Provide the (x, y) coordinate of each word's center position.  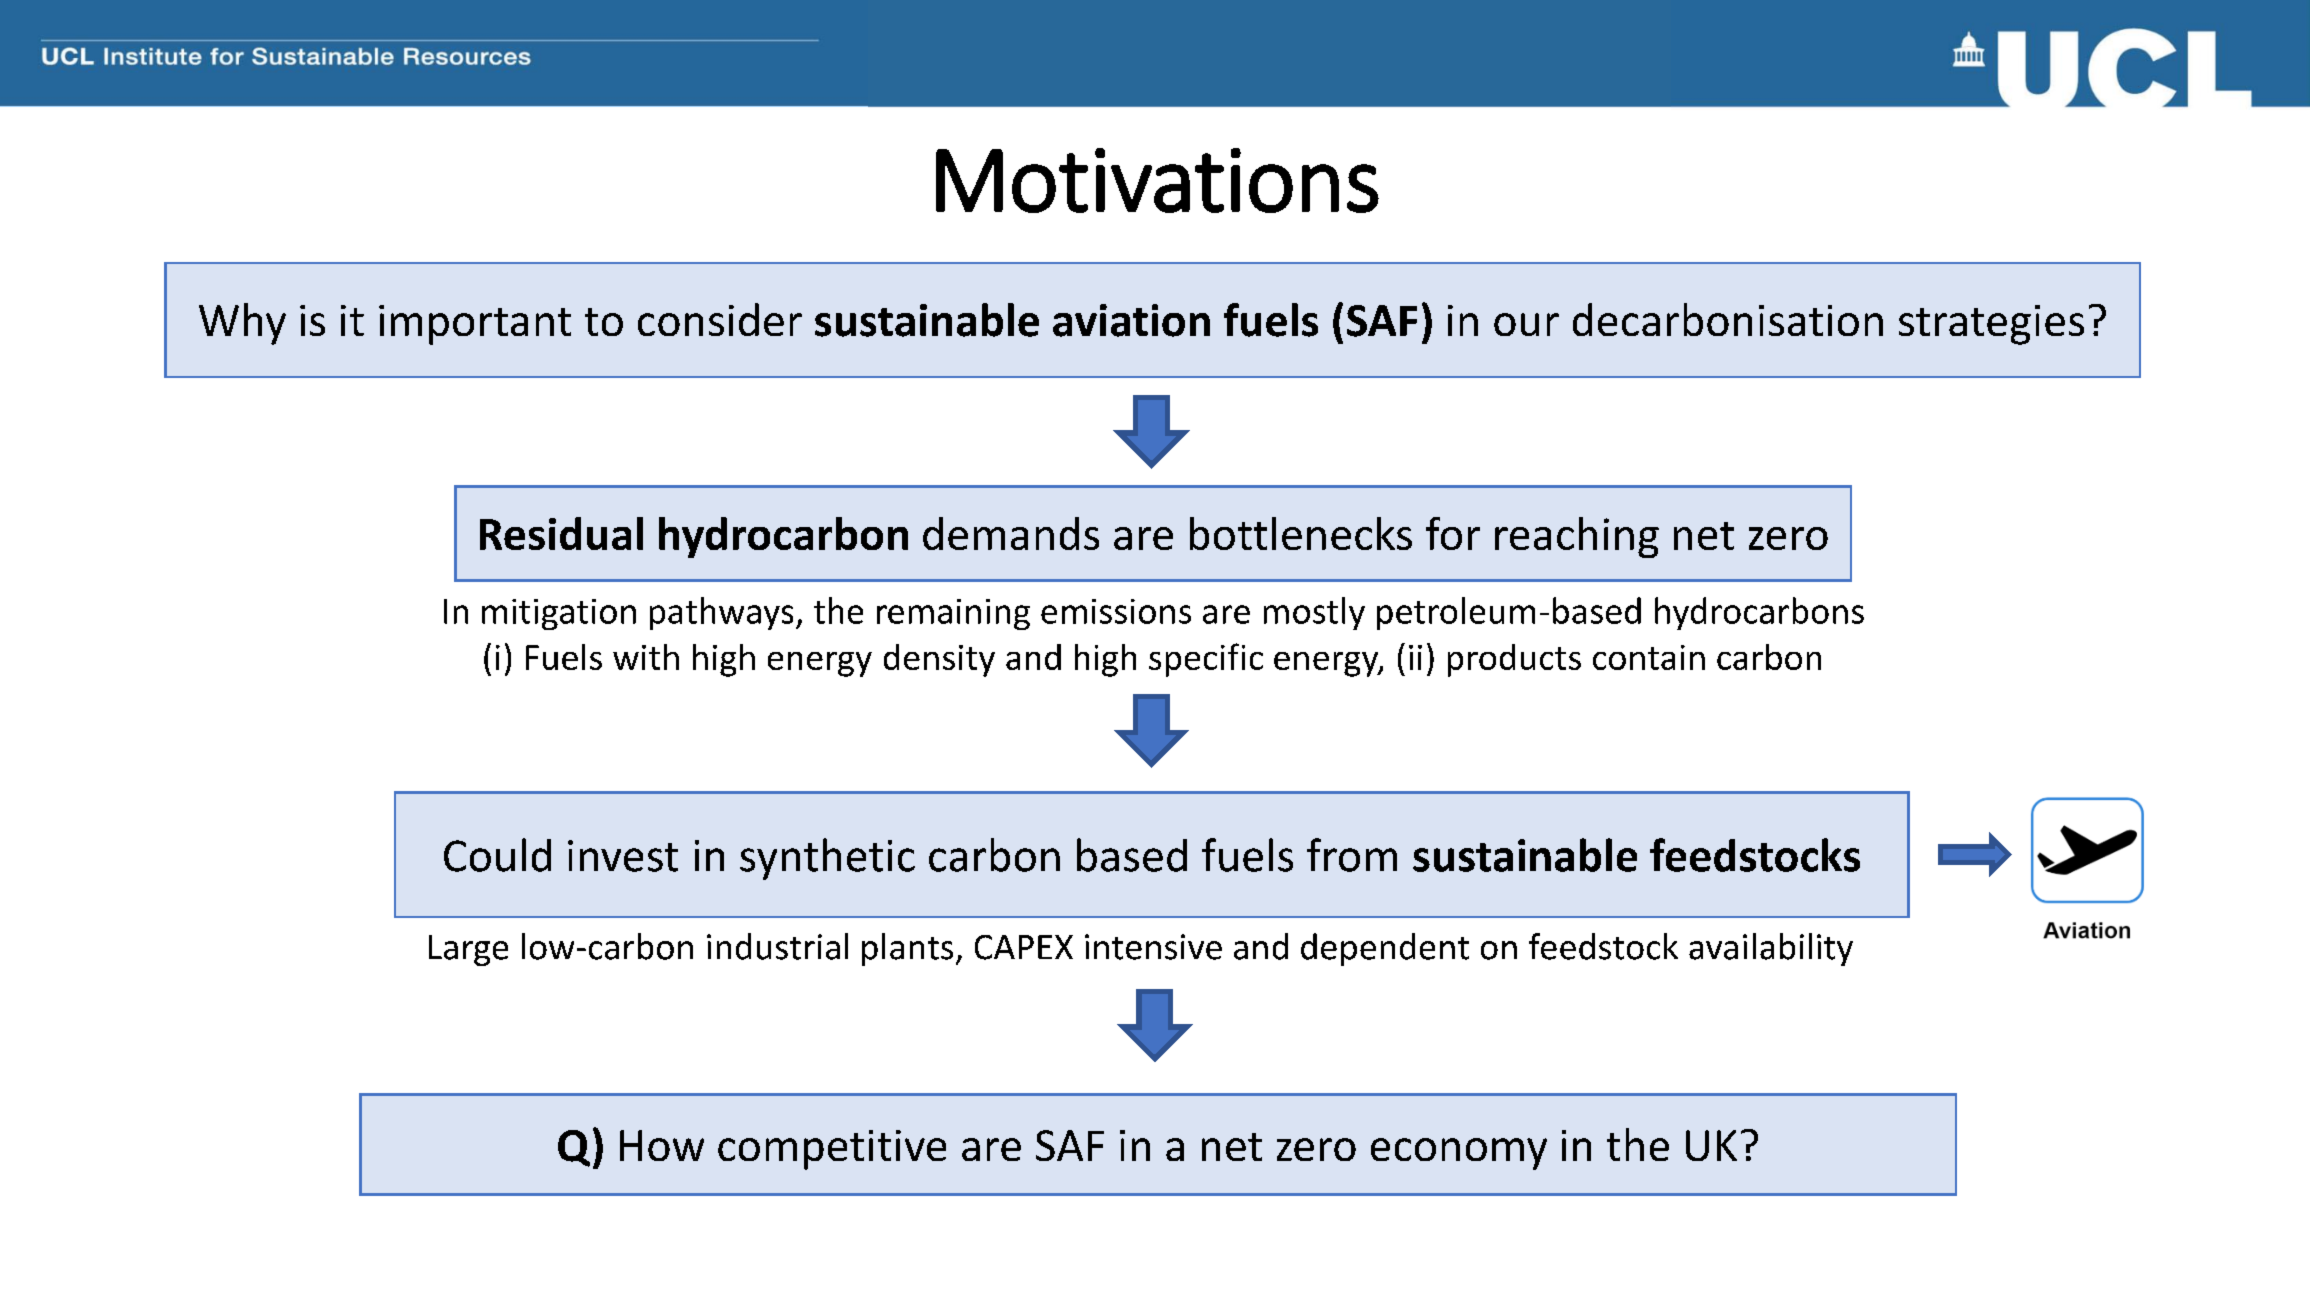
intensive (1153, 947)
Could (497, 855)
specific (1206, 660)
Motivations (1157, 180)
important (475, 325)
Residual (561, 533)
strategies (1991, 325)
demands (1011, 533)
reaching (1577, 537)
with (646, 657)
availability (1771, 949)
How (662, 1145)
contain (1649, 657)
